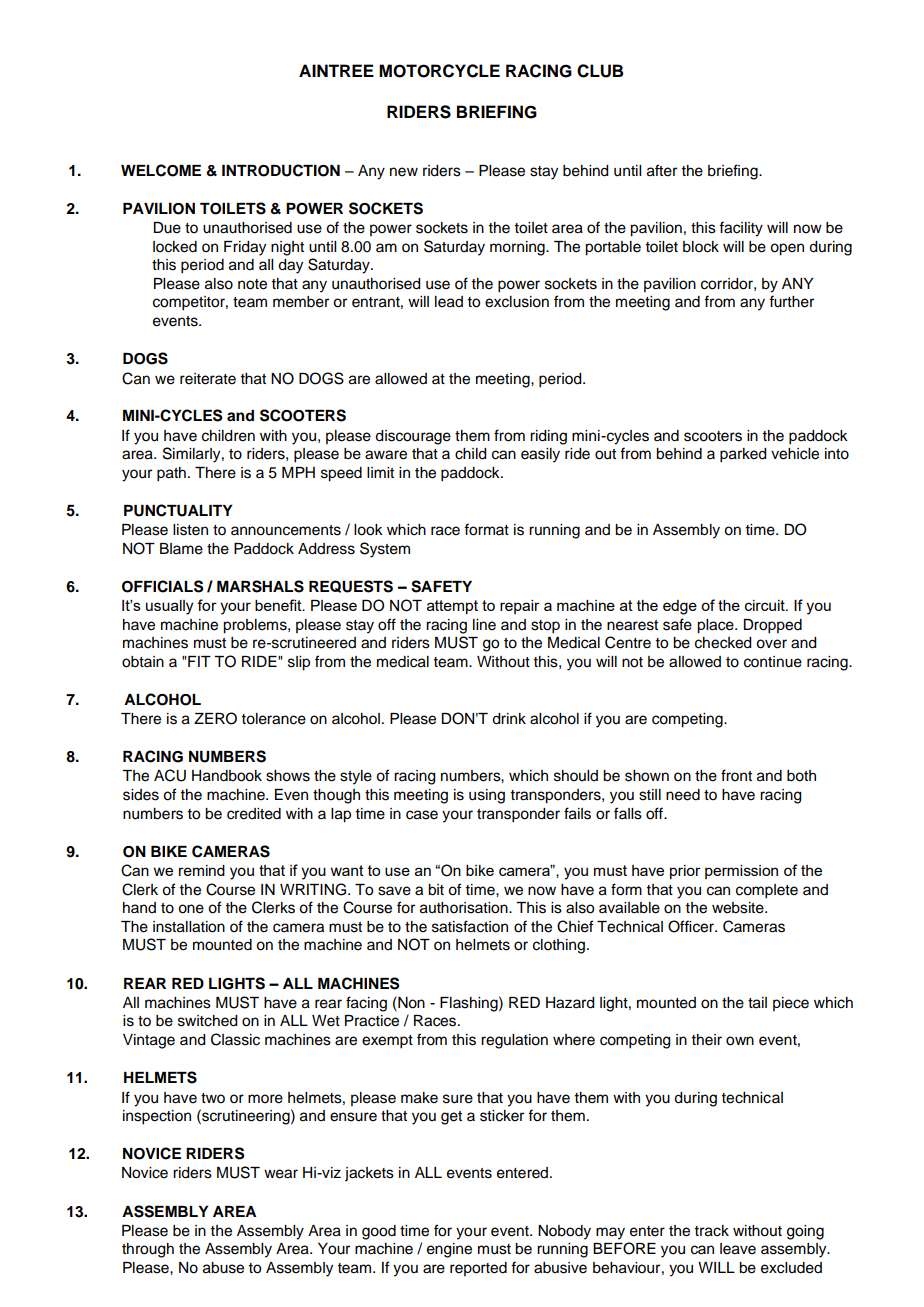 The image size is (924, 1307). What do you see at coordinates (484, 625) in the screenshot?
I see `line` at bounding box center [484, 625].
